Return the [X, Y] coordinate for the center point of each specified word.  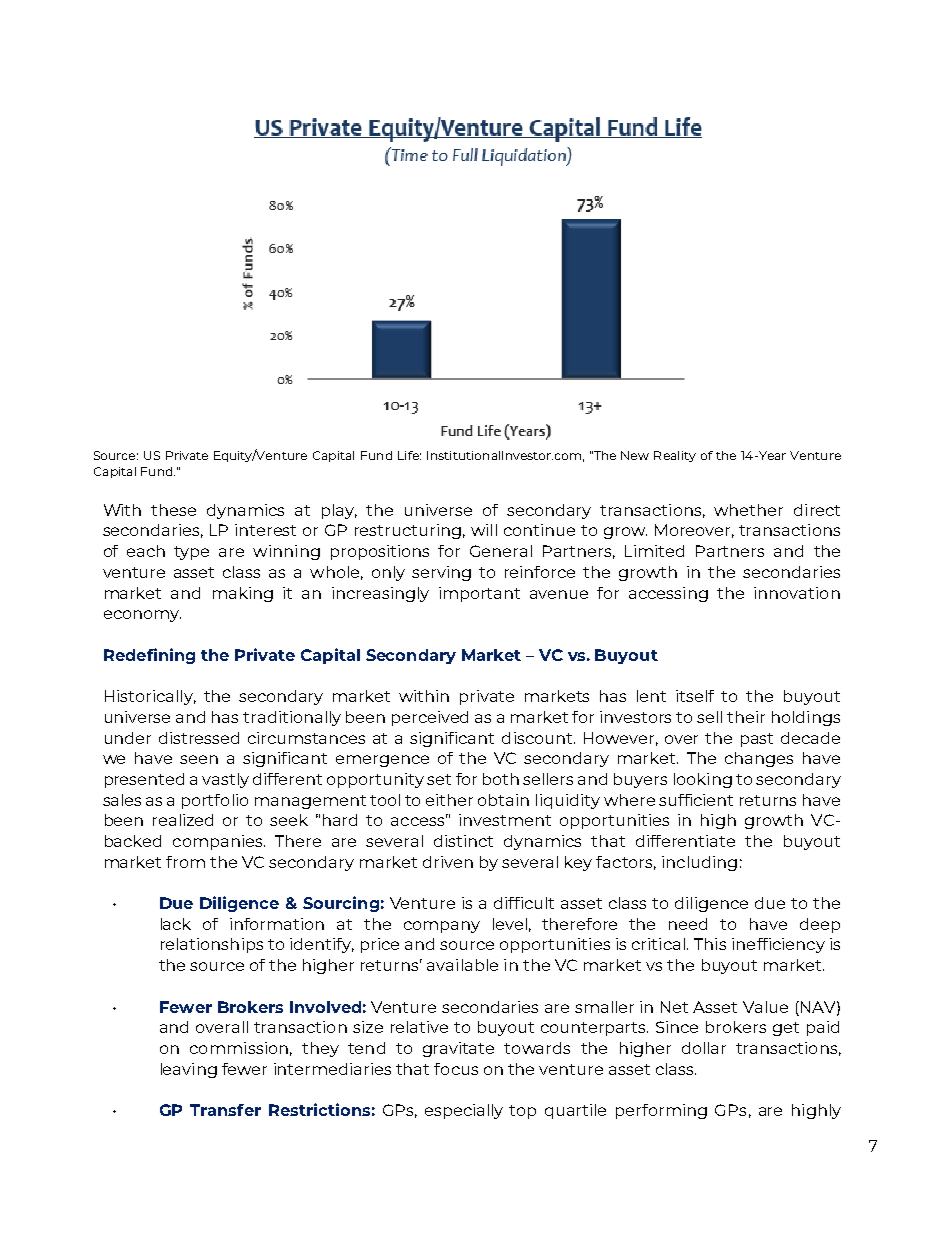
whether [748, 510]
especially [464, 1111]
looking [703, 780]
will [484, 530]
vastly [225, 780]
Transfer [225, 1110]
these [173, 510]
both [501, 779]
